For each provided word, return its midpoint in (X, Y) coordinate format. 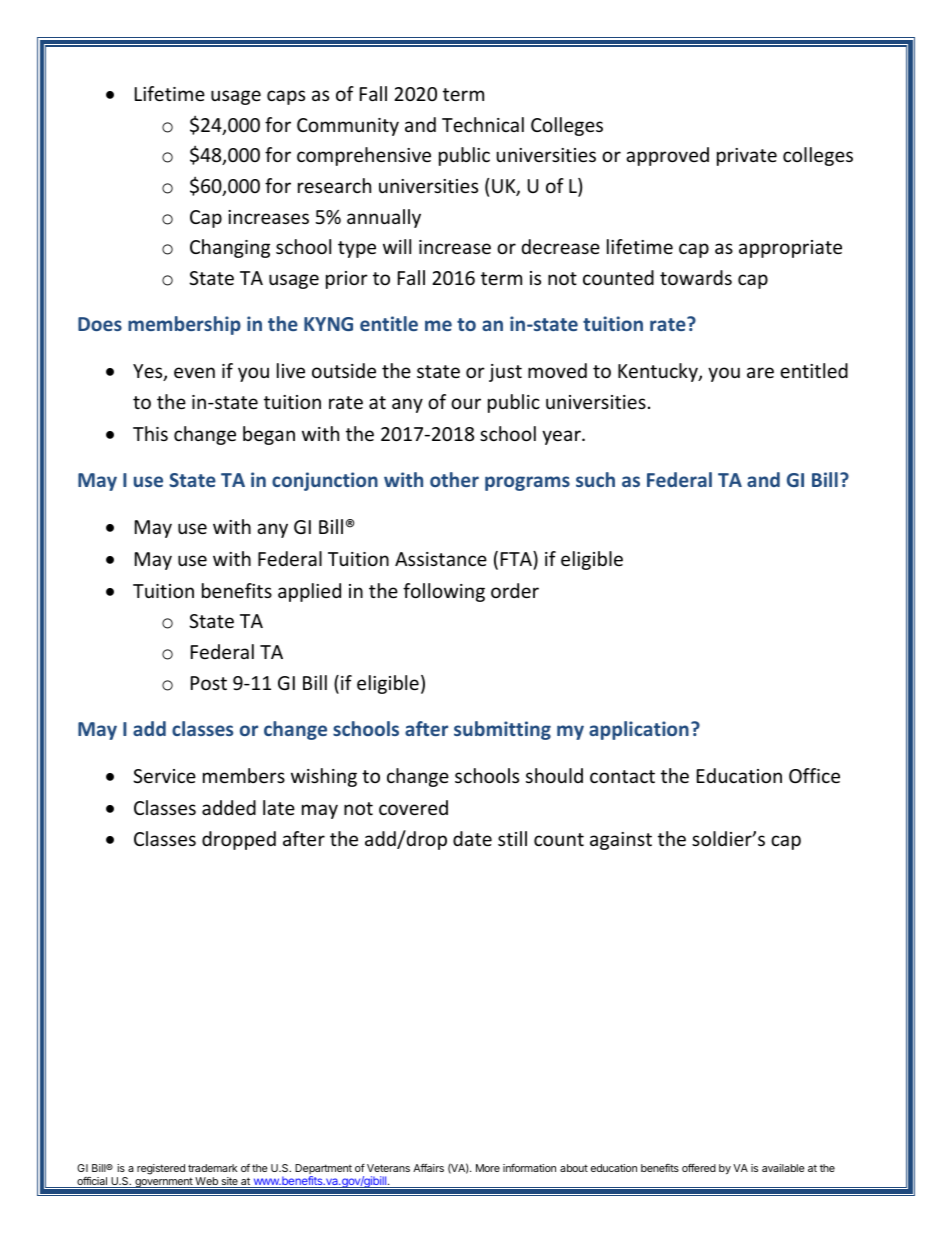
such (595, 479)
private (747, 157)
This (150, 433)
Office (814, 775)
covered (413, 807)
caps (286, 97)
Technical (483, 124)
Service (164, 776)
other (454, 479)
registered (161, 1169)
